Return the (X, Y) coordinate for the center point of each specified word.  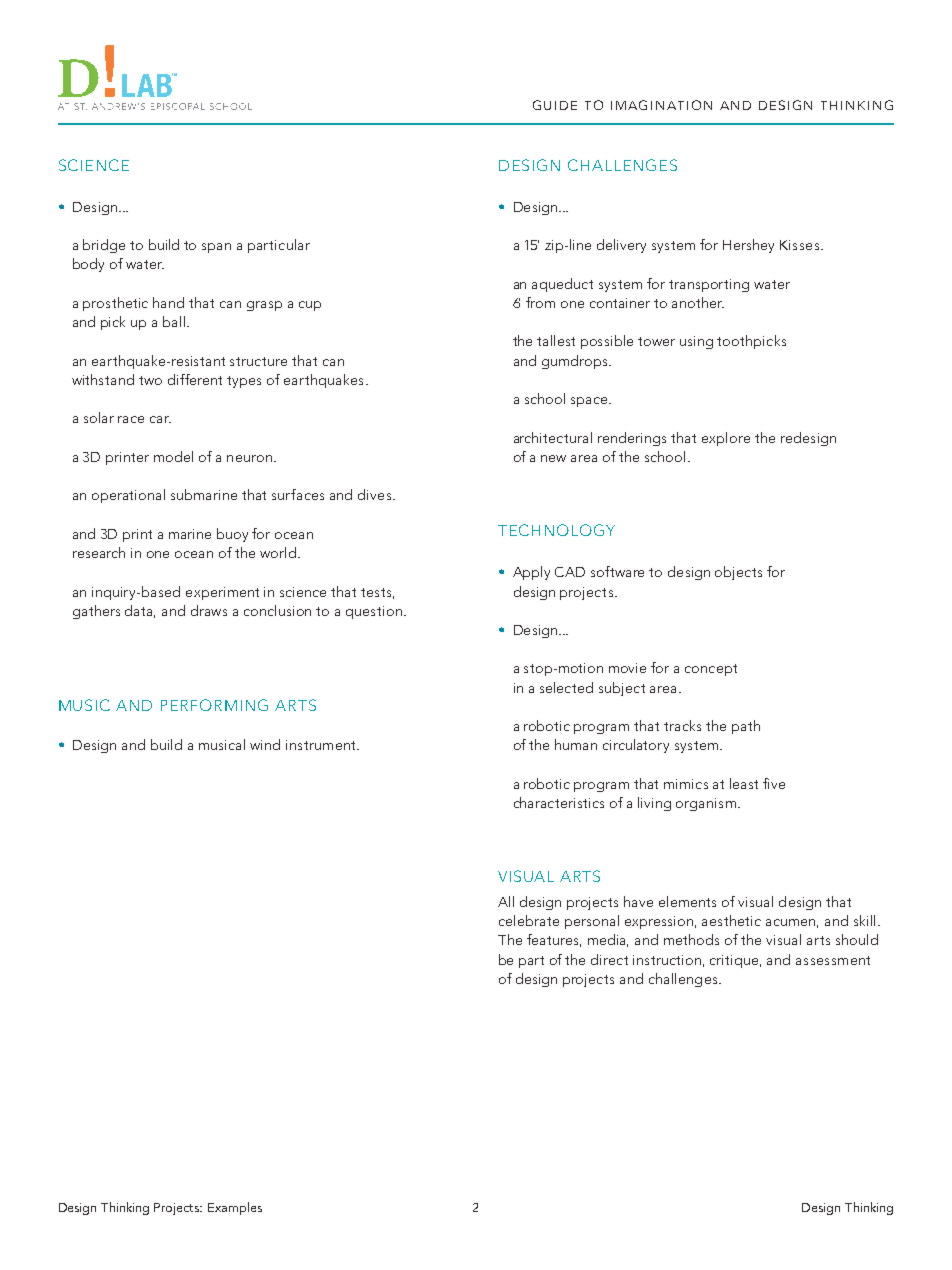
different (195, 379)
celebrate (529, 920)
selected (566, 687)
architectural (553, 437)
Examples (235, 1208)
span (216, 248)
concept (711, 670)
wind (265, 744)
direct (609, 959)
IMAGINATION (661, 105)
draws (209, 610)
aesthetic (731, 920)
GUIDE (555, 105)
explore (726, 439)
